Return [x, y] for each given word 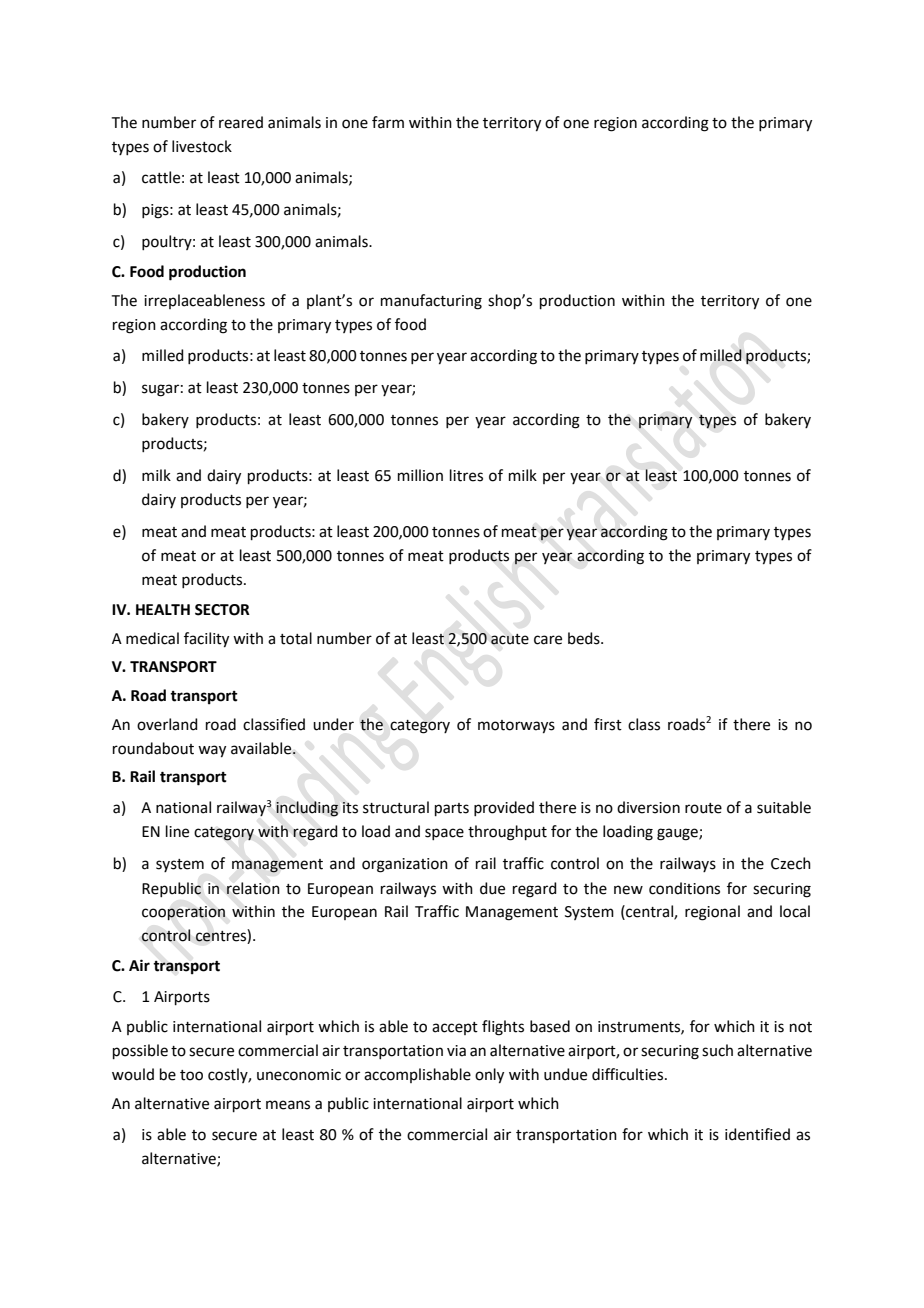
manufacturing [431, 302]
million [420, 475]
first [608, 724]
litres [466, 475]
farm [388, 122]
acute [510, 639]
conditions [684, 888]
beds [585, 638]
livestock [202, 146]
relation [253, 888]
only [489, 1076]
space [444, 834]
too [191, 1075]
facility [206, 640]
